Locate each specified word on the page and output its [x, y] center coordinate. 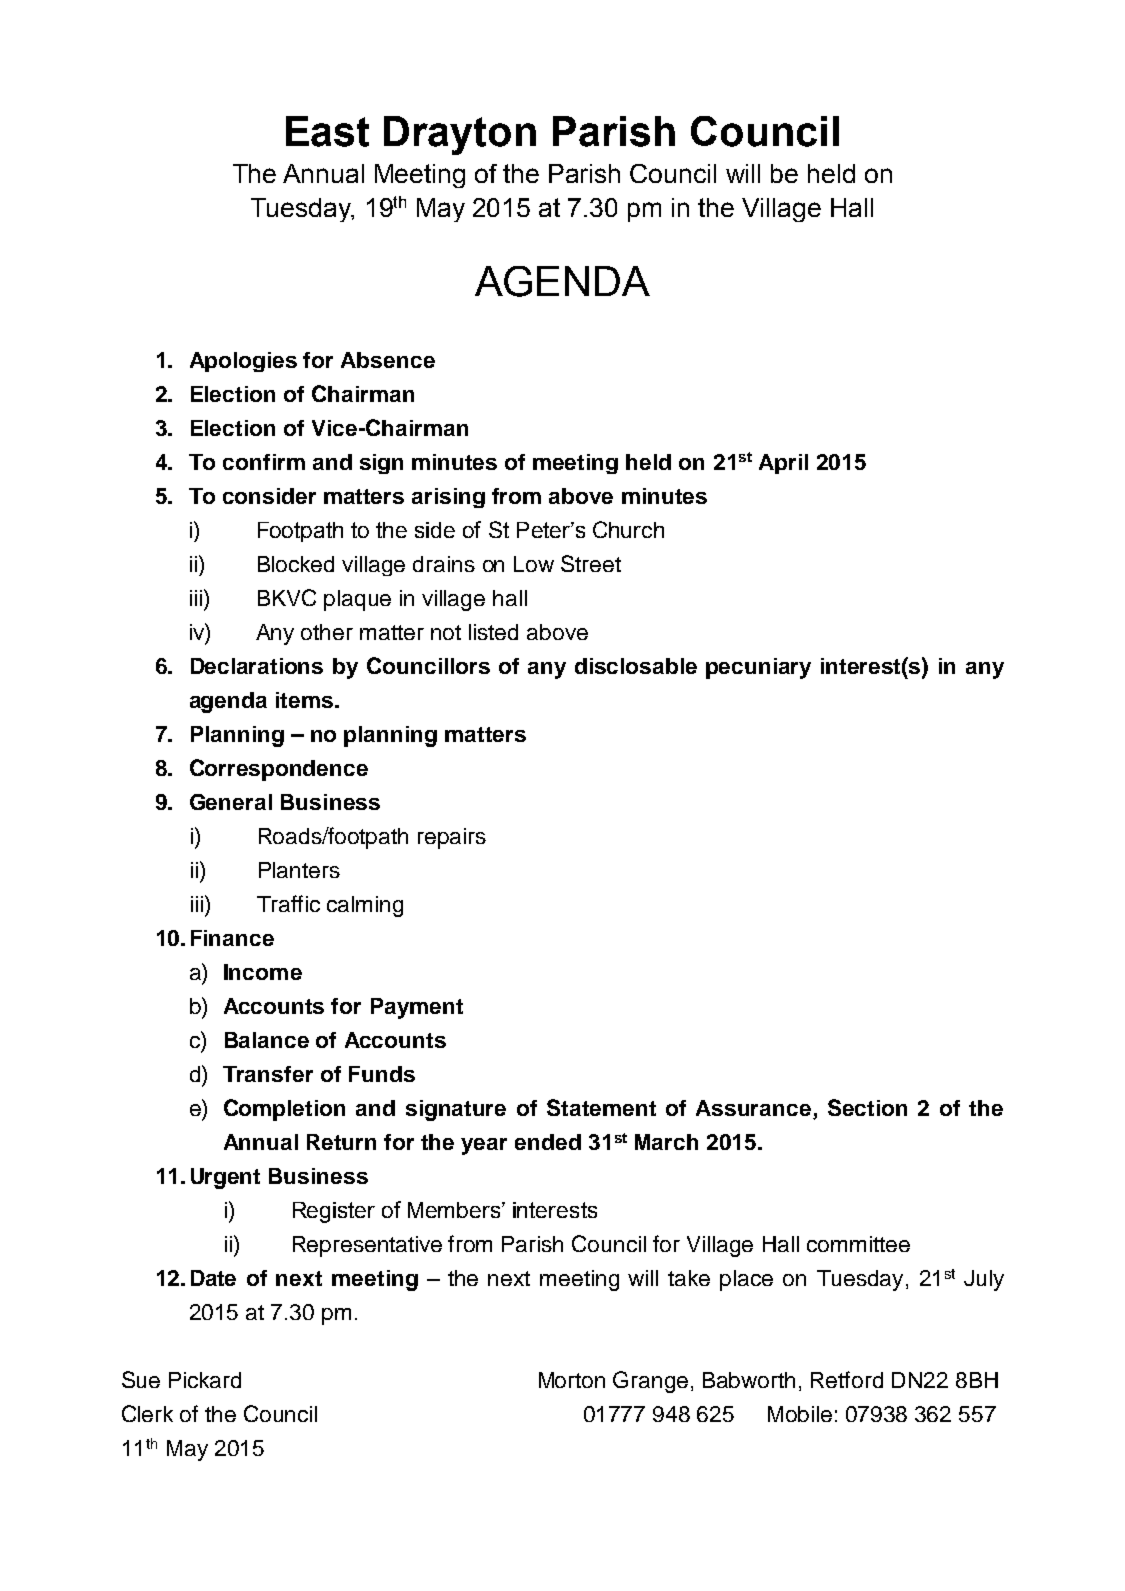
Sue [141, 1379]
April [783, 464]
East [327, 131]
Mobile [800, 1414]
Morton [572, 1380]
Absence [388, 360]
